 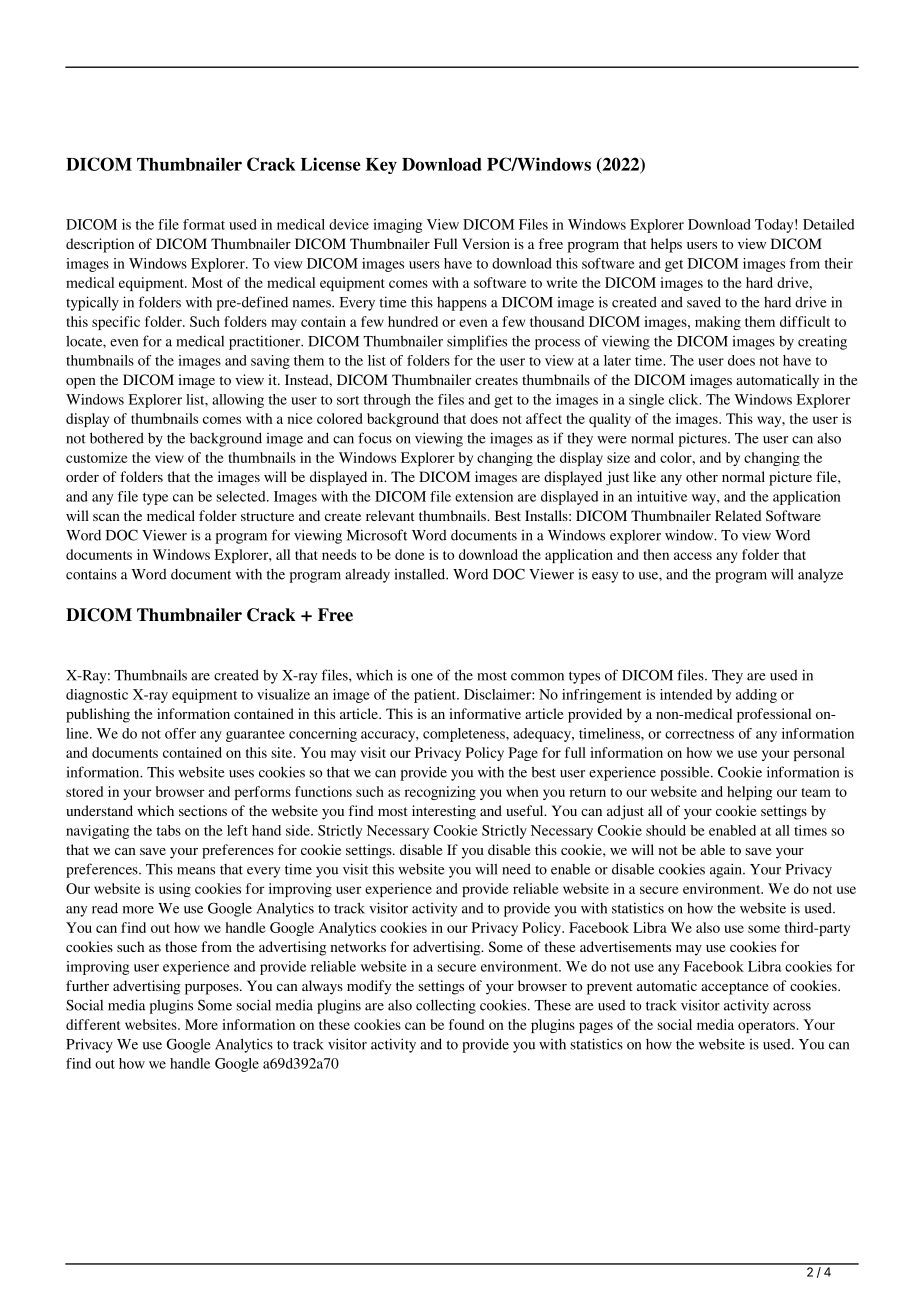 What do you see at coordinates (446, 1006) in the screenshot?
I see `collecting` at bounding box center [446, 1006].
